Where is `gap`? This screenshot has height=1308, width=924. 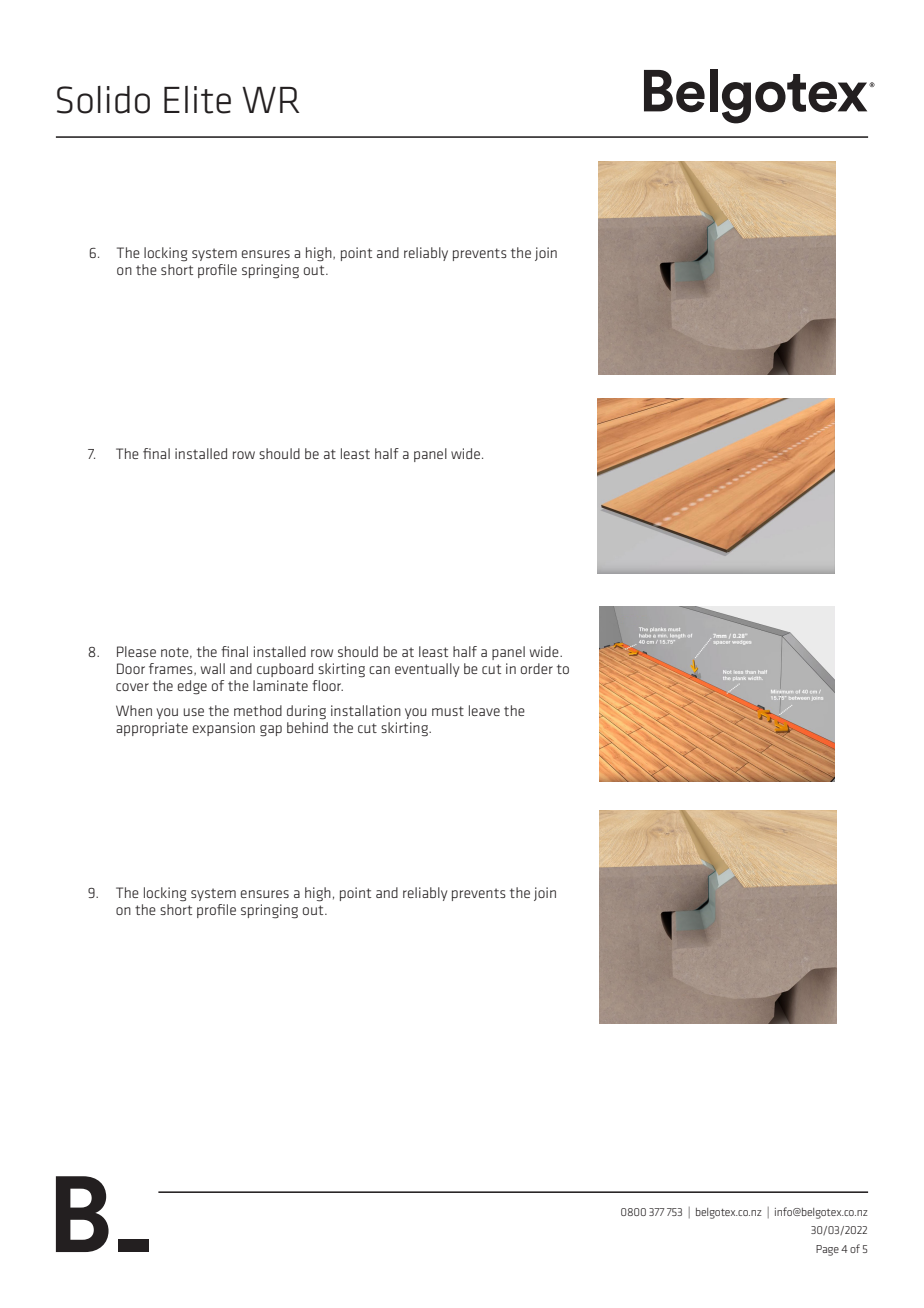 gap is located at coordinates (271, 731).
